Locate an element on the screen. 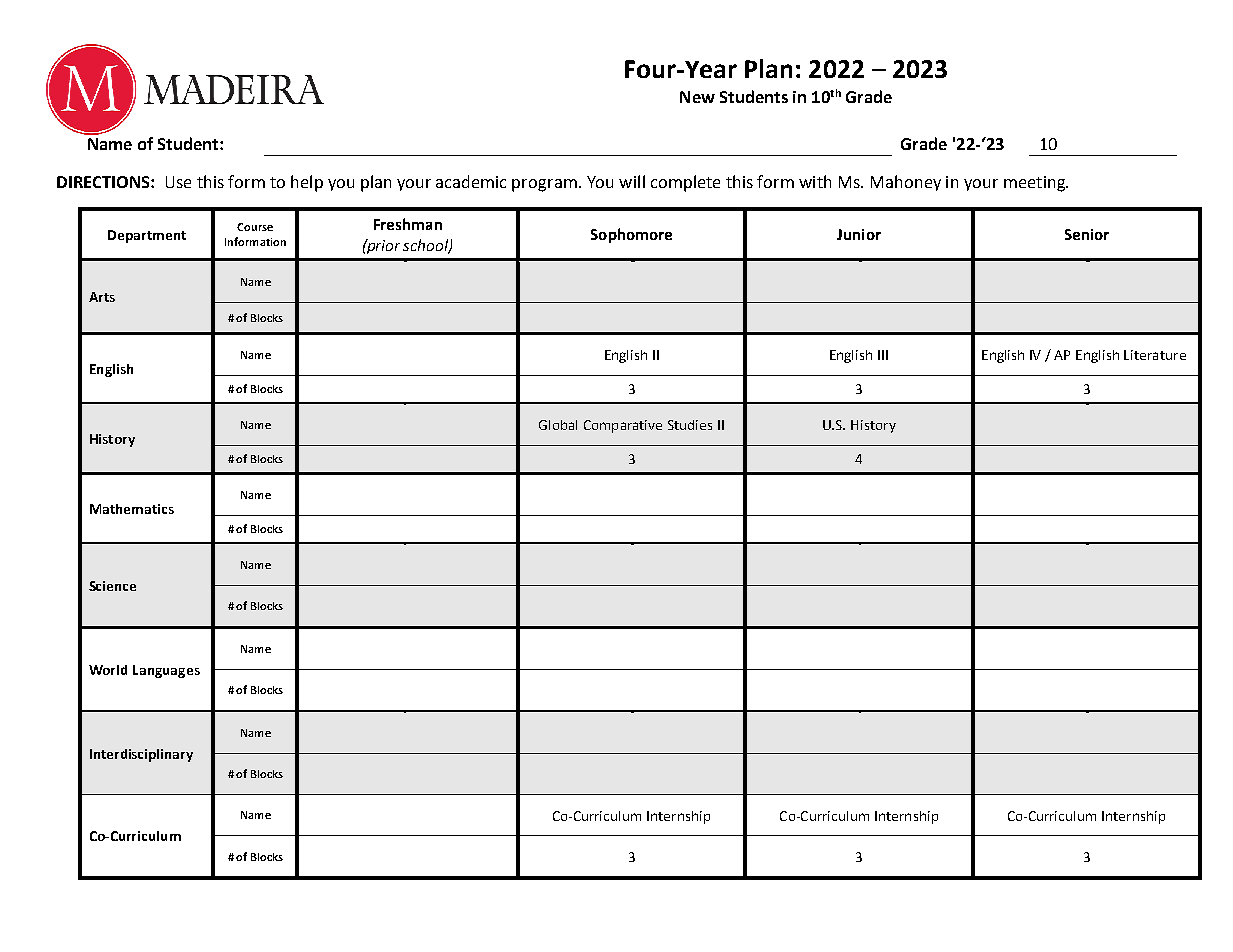  Department is located at coordinates (147, 236).
